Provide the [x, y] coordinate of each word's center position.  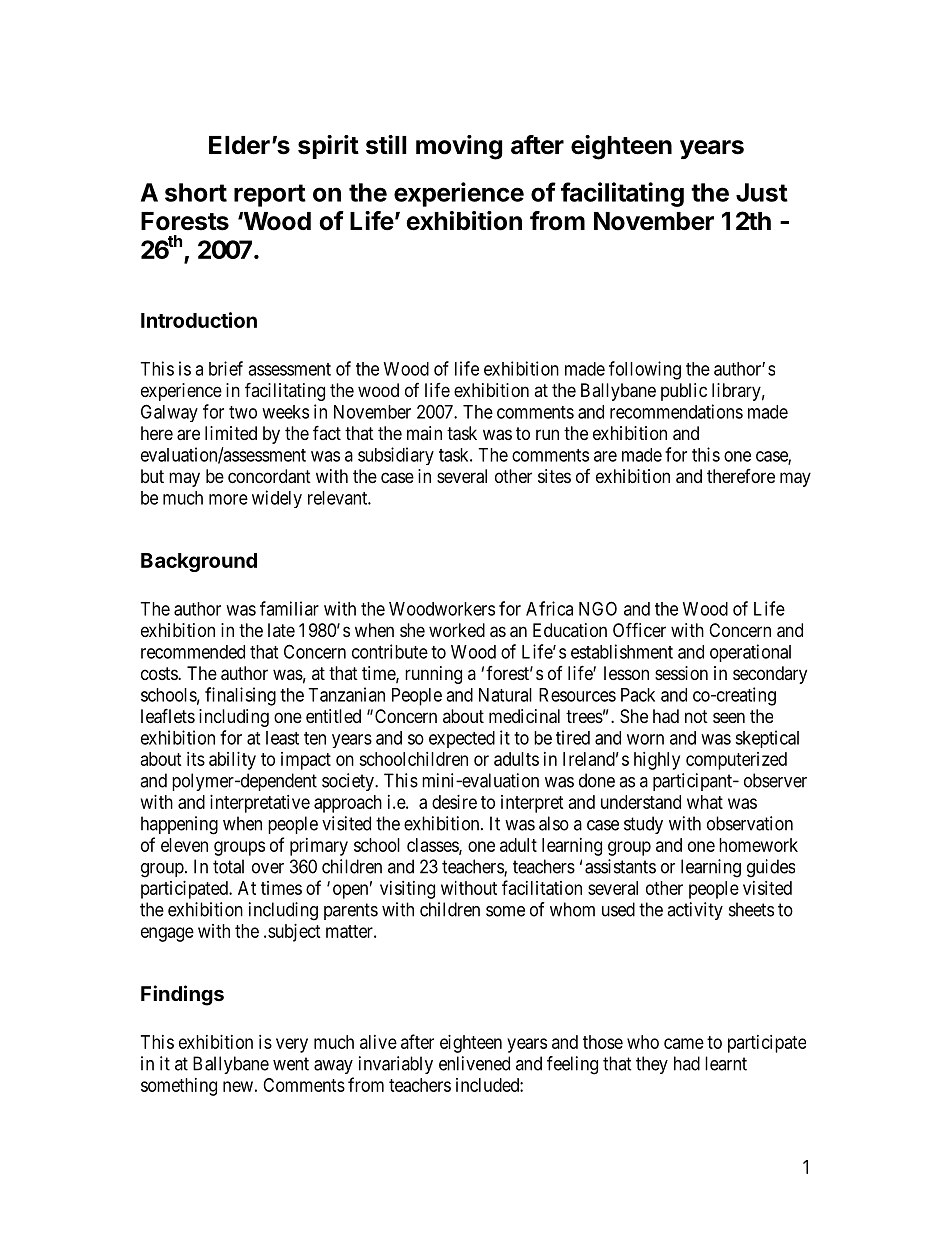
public [684, 392]
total [228, 866]
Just [762, 192]
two [243, 412]
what [705, 802]
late [281, 630]
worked [457, 630]
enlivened [474, 1063]
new [238, 1086]
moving [459, 147]
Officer [639, 629]
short [196, 192]
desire [454, 802]
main [424, 433]
